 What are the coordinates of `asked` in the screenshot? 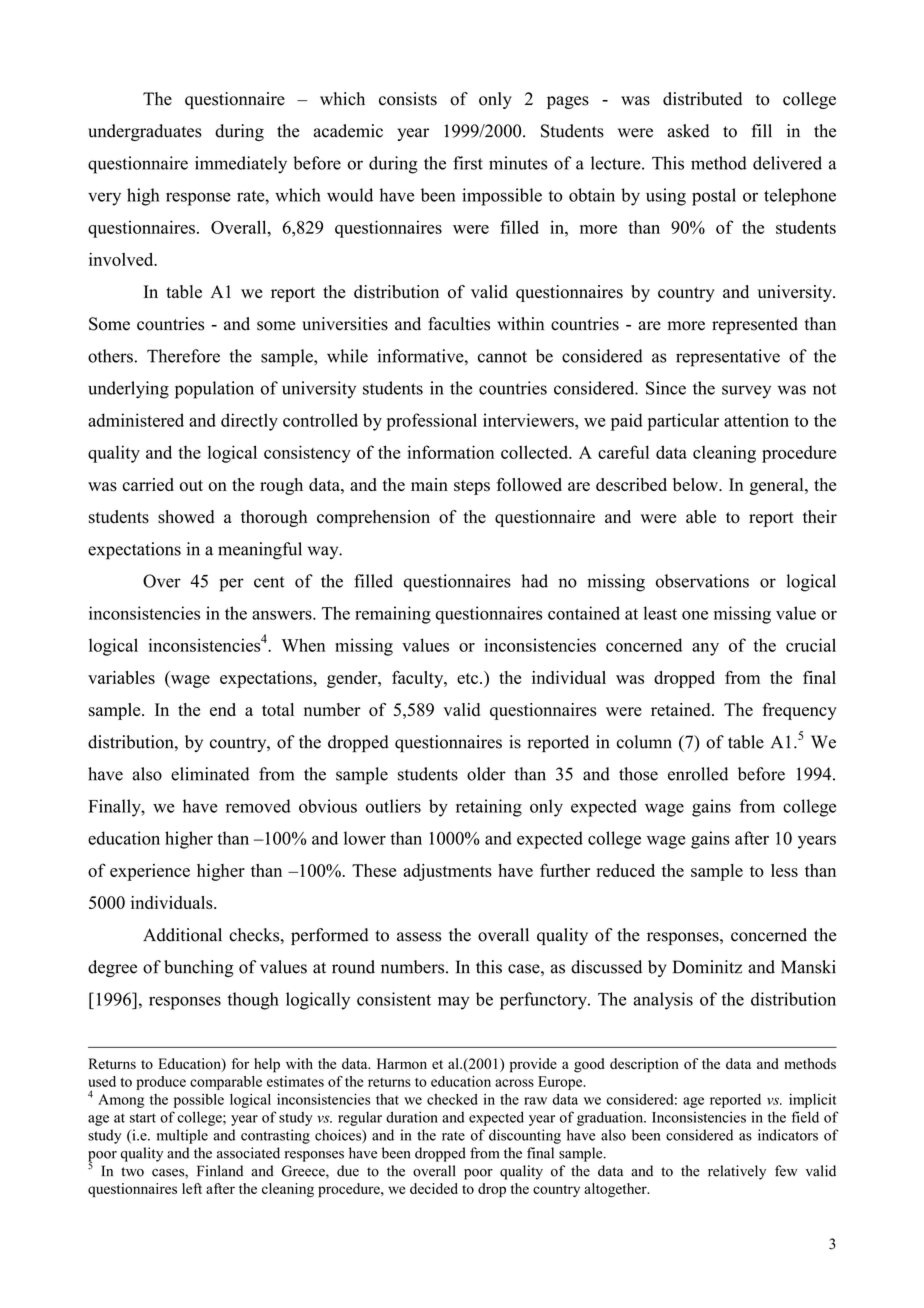 It's located at (688, 131).
